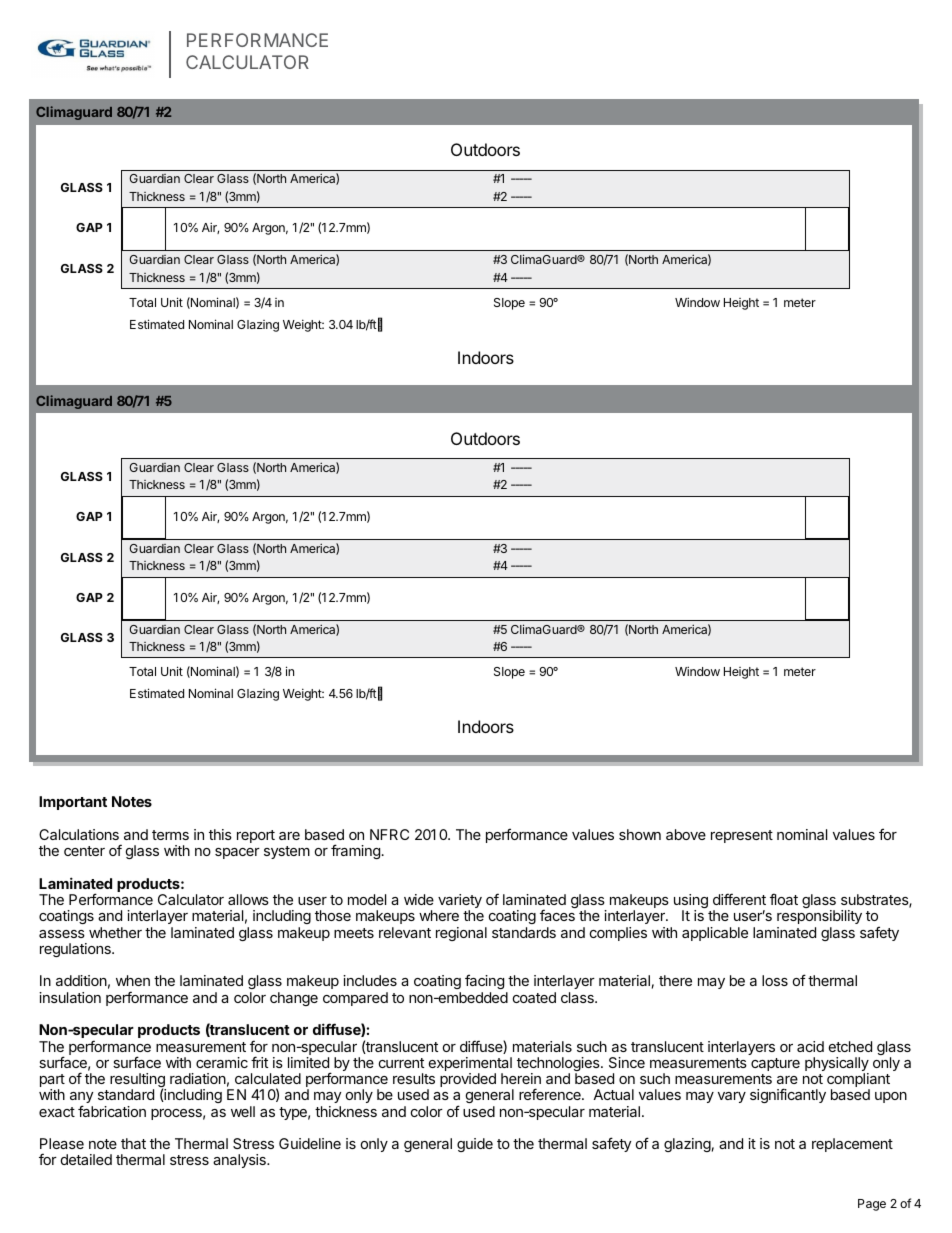 The width and height of the screenshot is (952, 1233). What do you see at coordinates (115, 932) in the screenshot?
I see `whether` at bounding box center [115, 932].
